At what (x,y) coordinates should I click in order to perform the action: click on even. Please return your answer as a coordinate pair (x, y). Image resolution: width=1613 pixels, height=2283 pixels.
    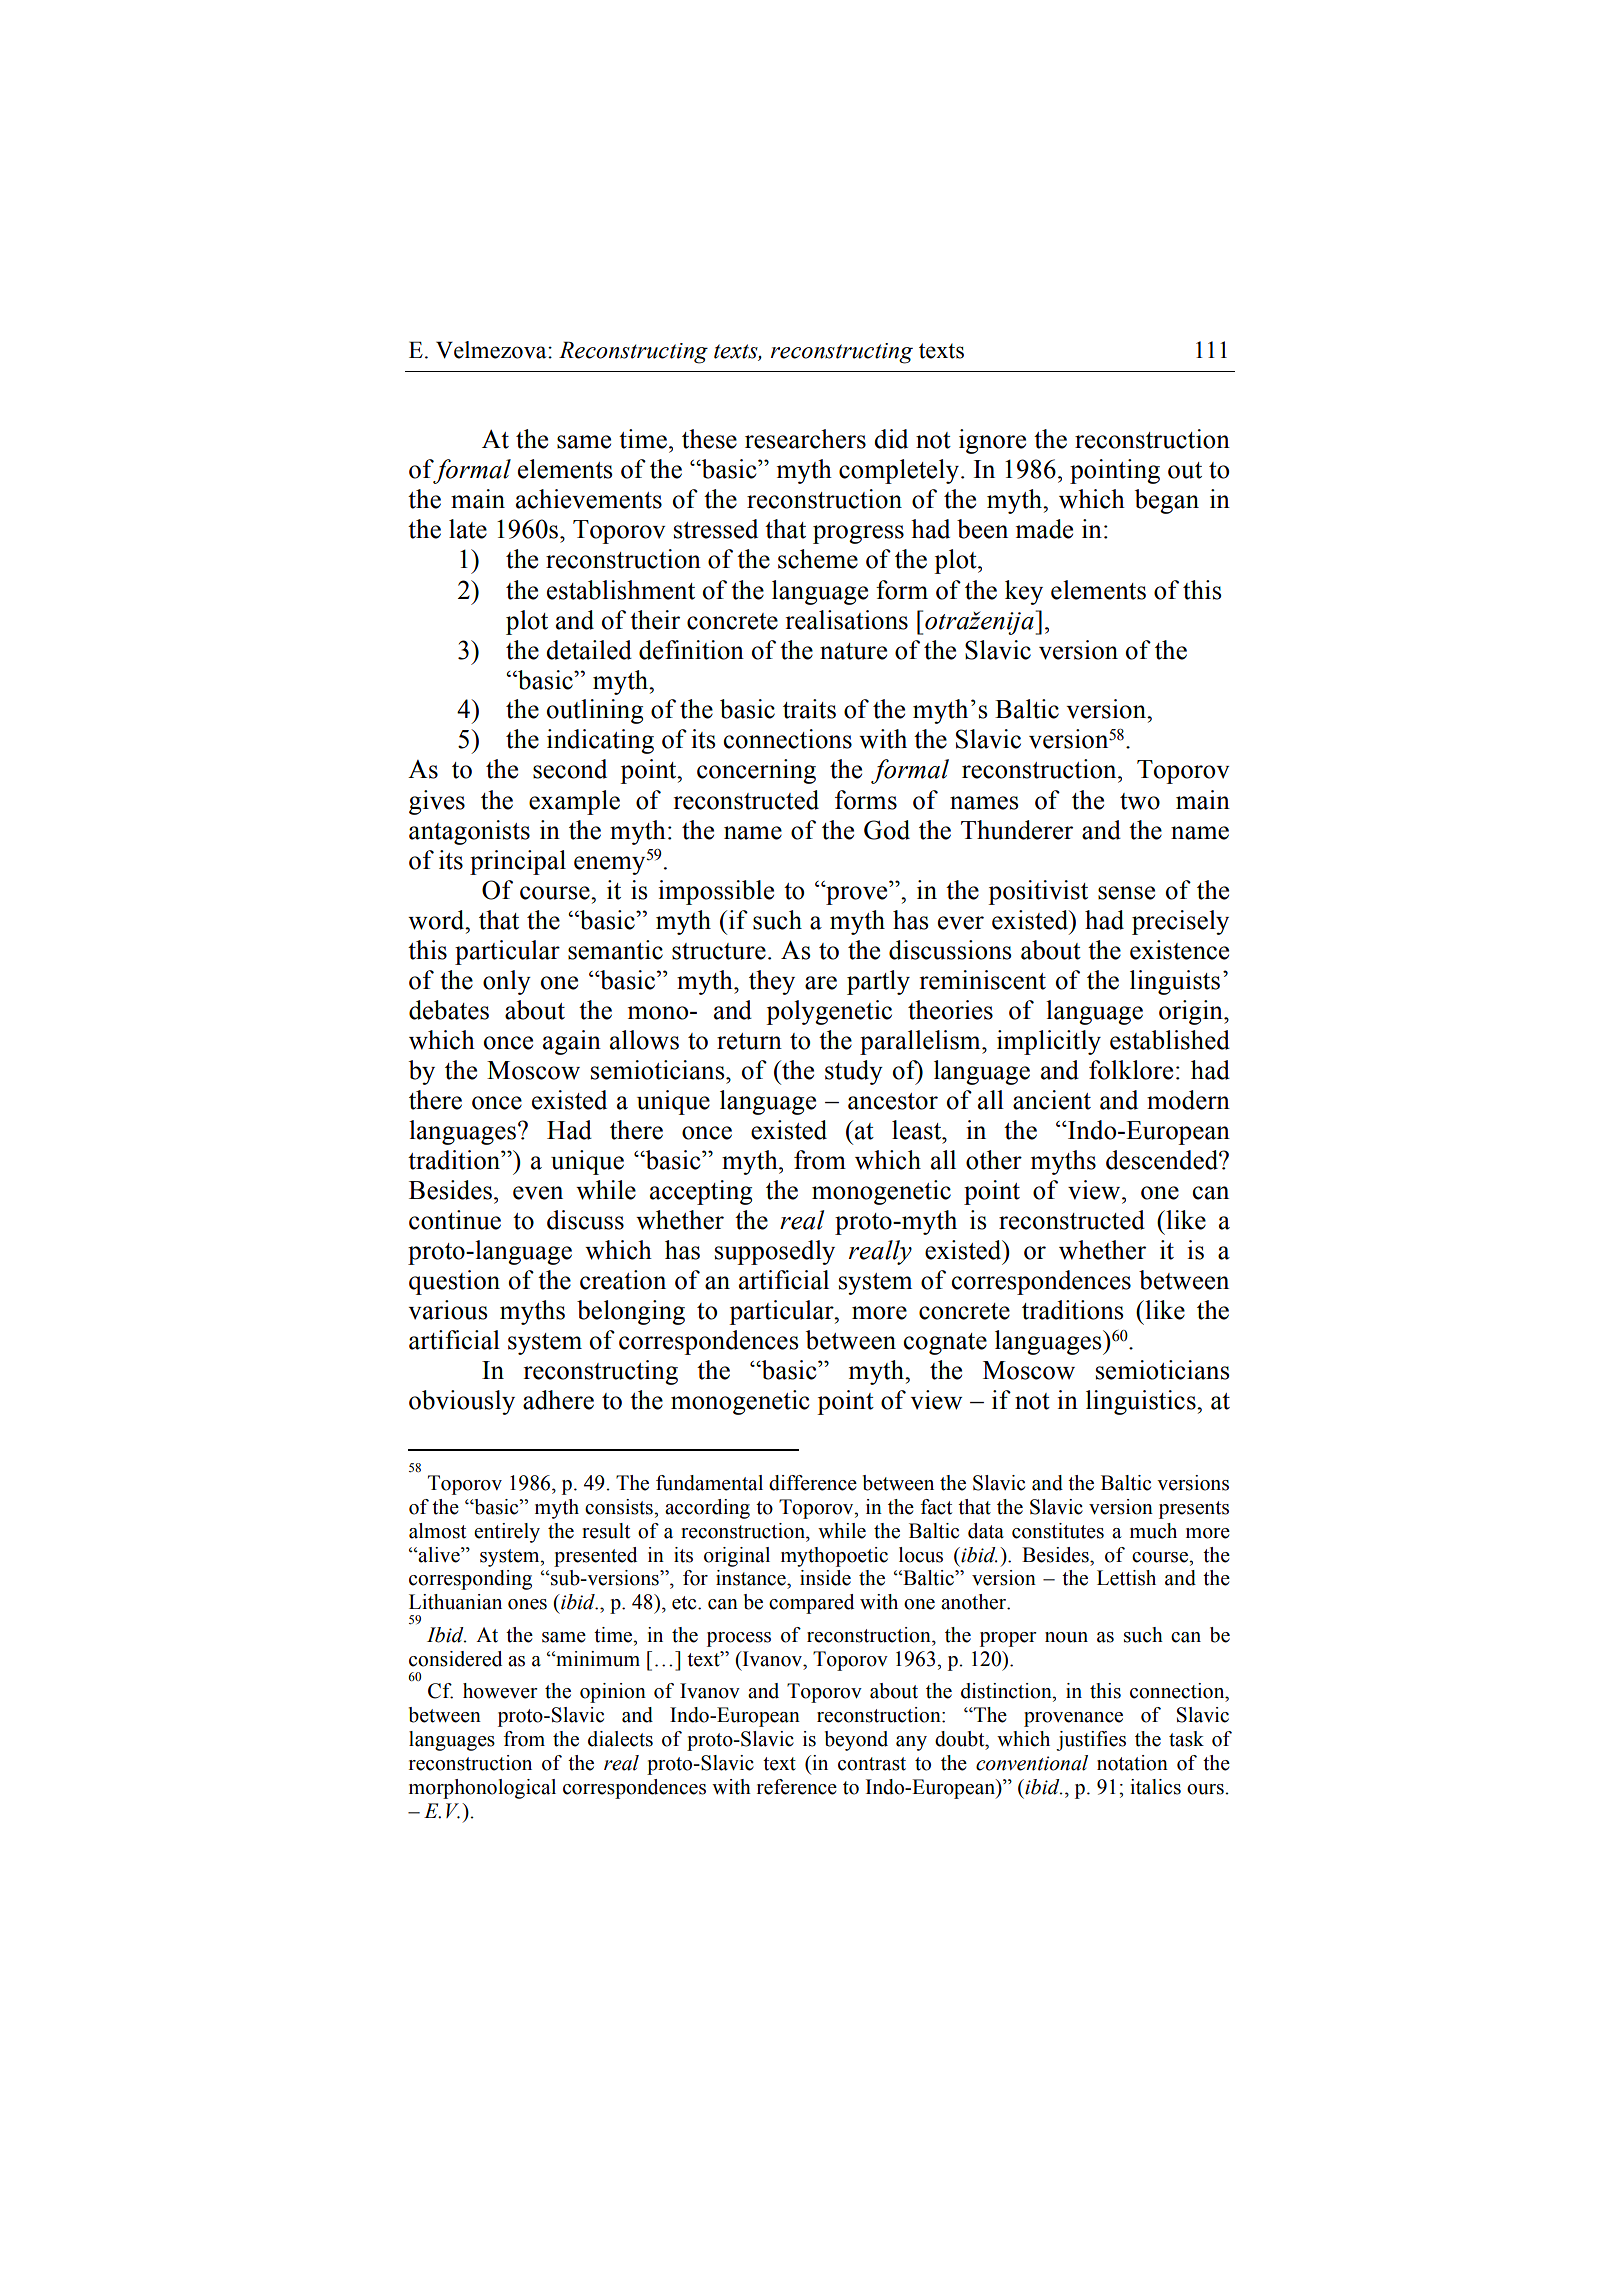
    Looking at the image, I should click on (538, 1193).
